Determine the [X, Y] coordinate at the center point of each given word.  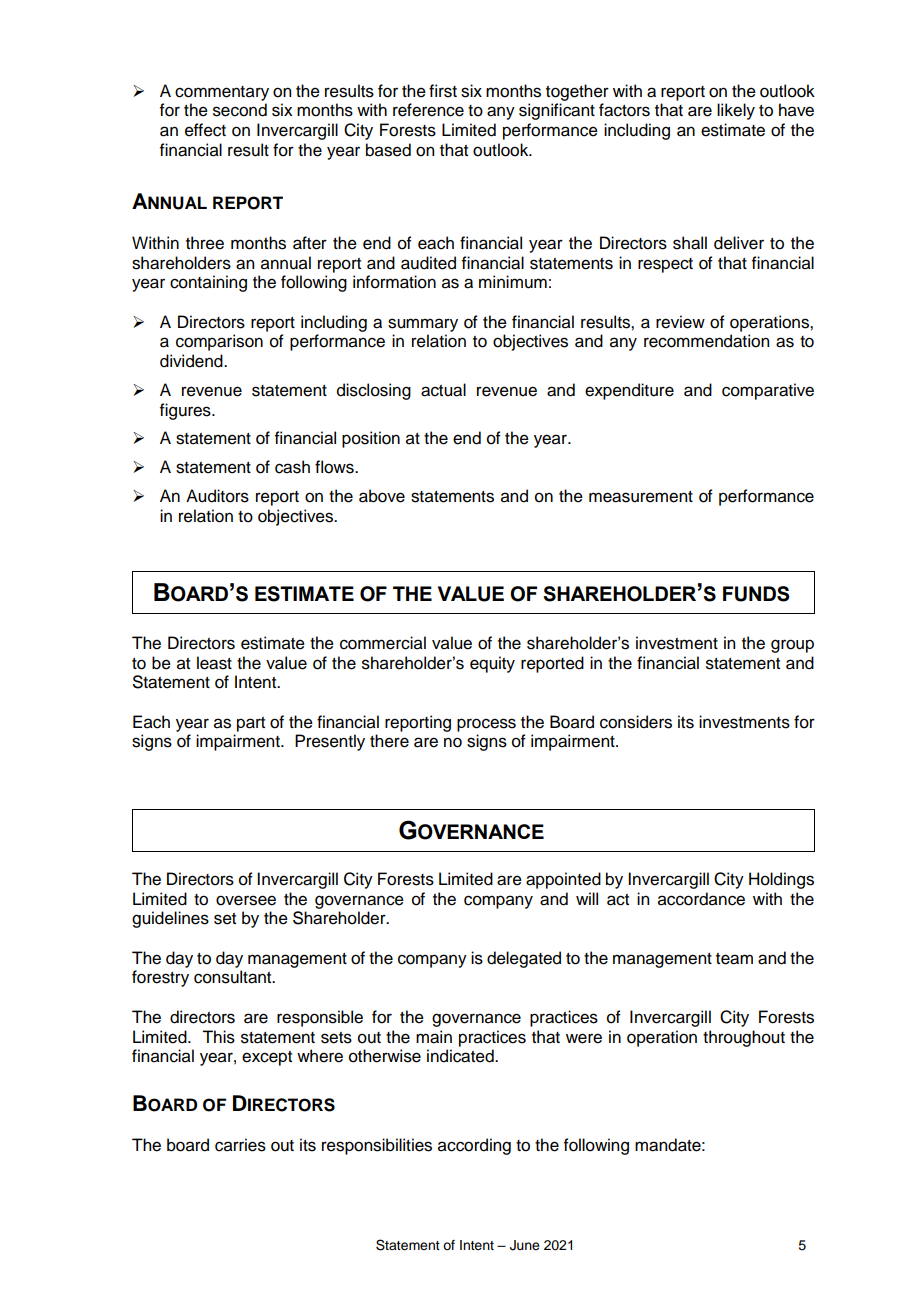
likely [736, 111]
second [240, 110]
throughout [744, 1038]
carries [240, 1145]
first [443, 91]
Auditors [217, 496]
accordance [701, 899]
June [525, 1245]
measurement [641, 497]
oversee [246, 900]
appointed [563, 880]
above [382, 496]
